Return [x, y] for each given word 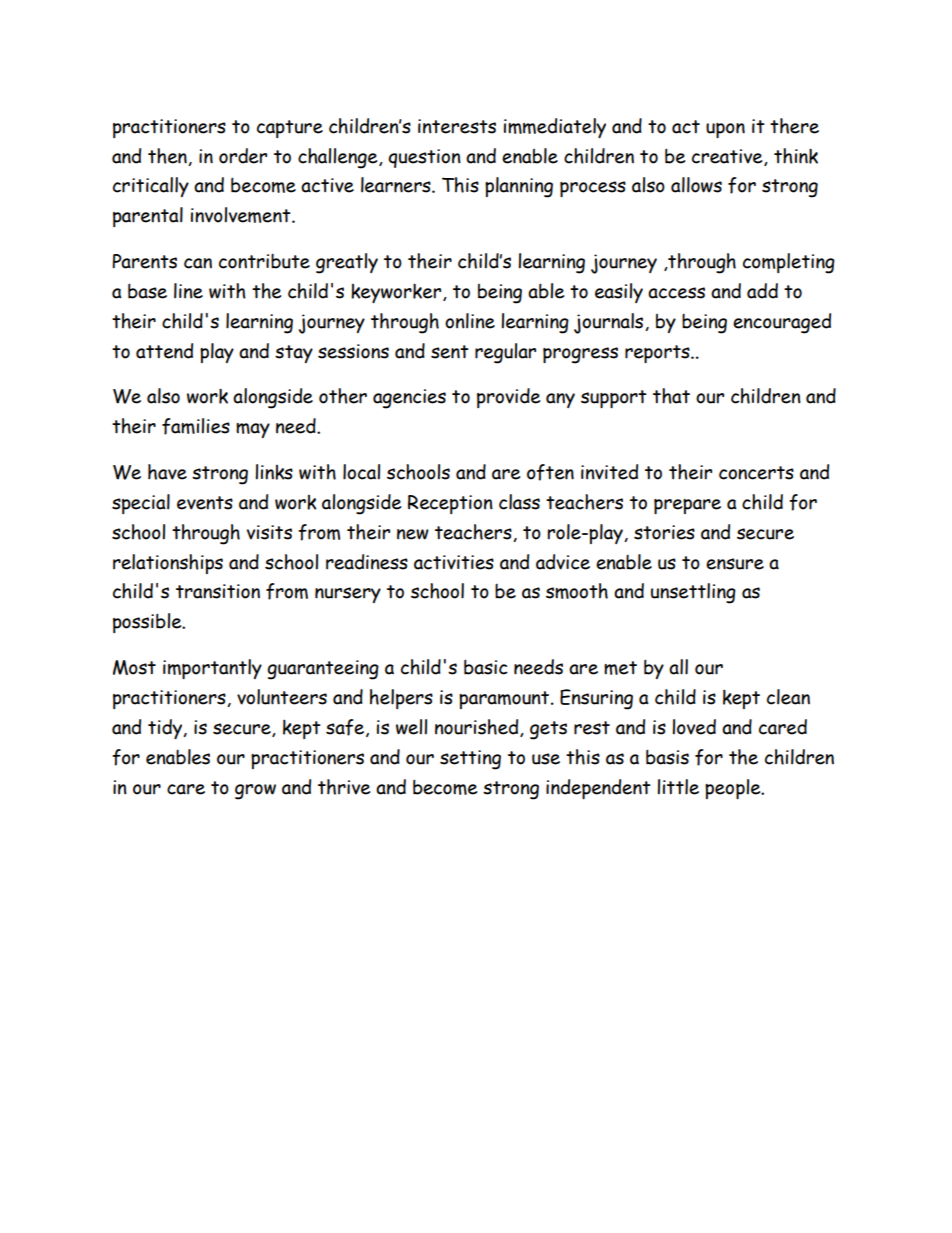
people [734, 789]
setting [470, 760]
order [243, 156]
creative [728, 157]
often [550, 472]
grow [255, 792]
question [424, 158]
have [167, 472]
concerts [756, 473]
